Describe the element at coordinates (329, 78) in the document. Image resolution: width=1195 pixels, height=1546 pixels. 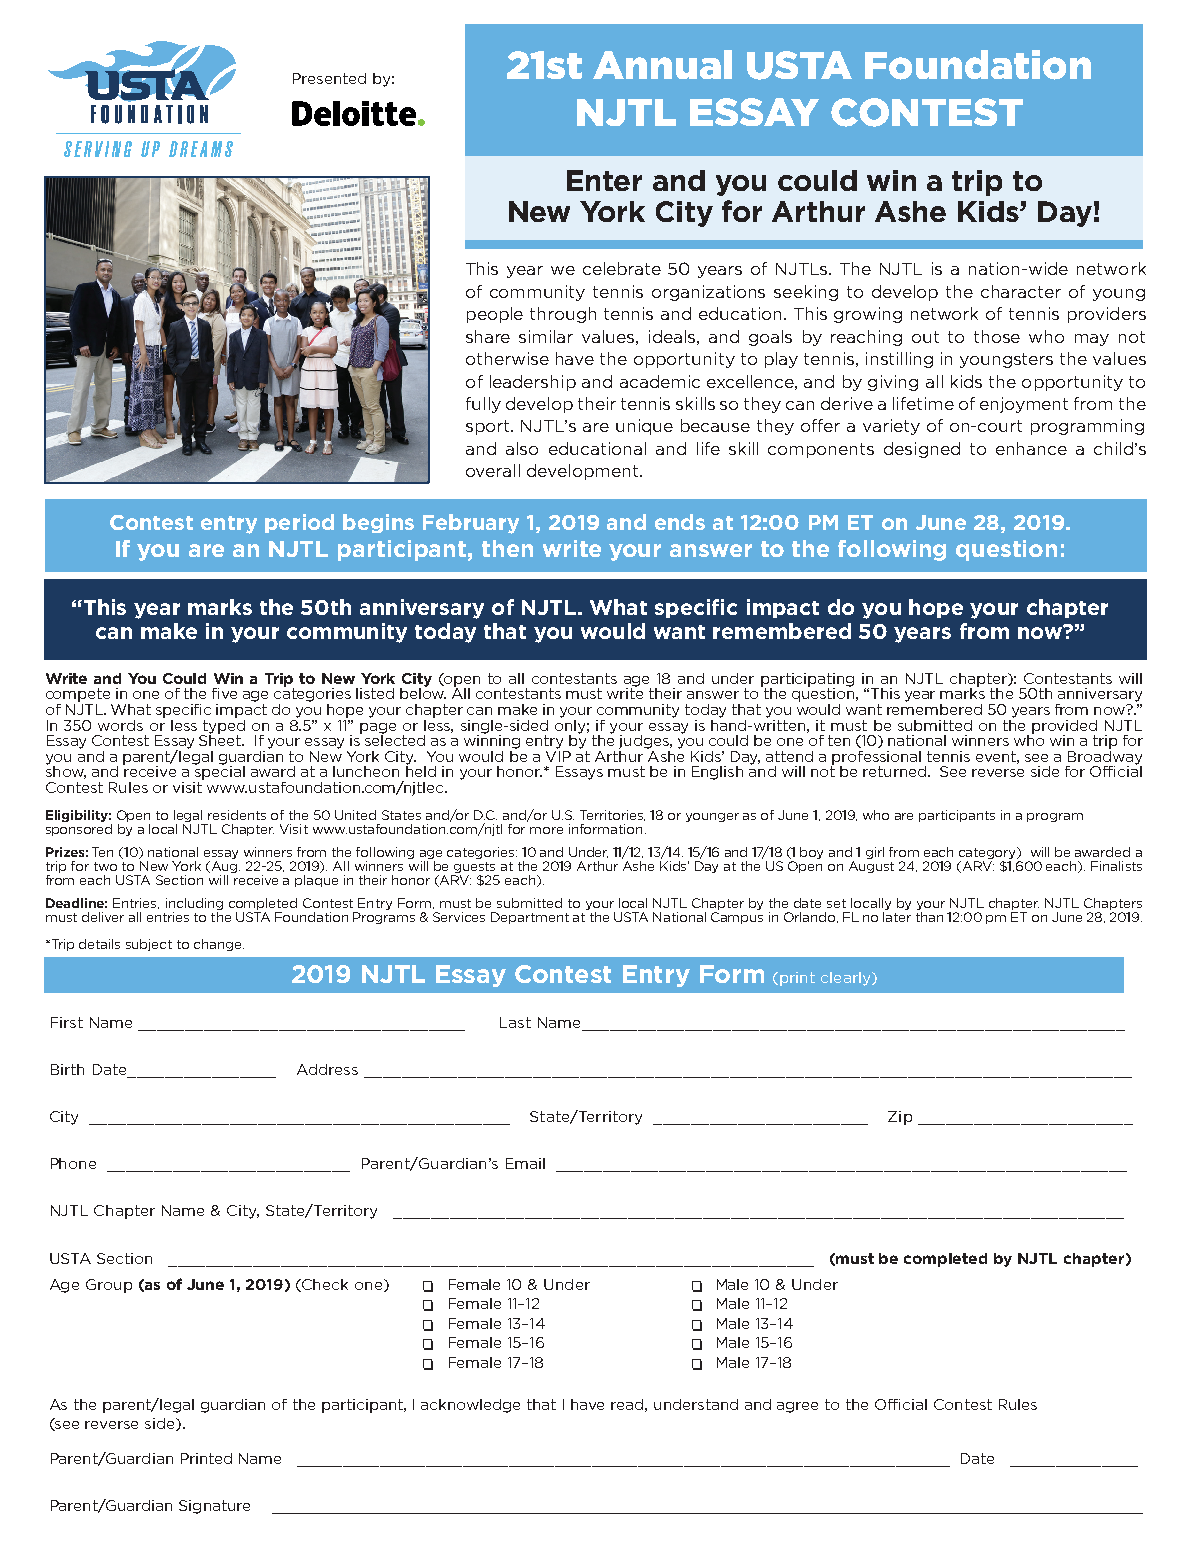
I see `Presented` at that location.
